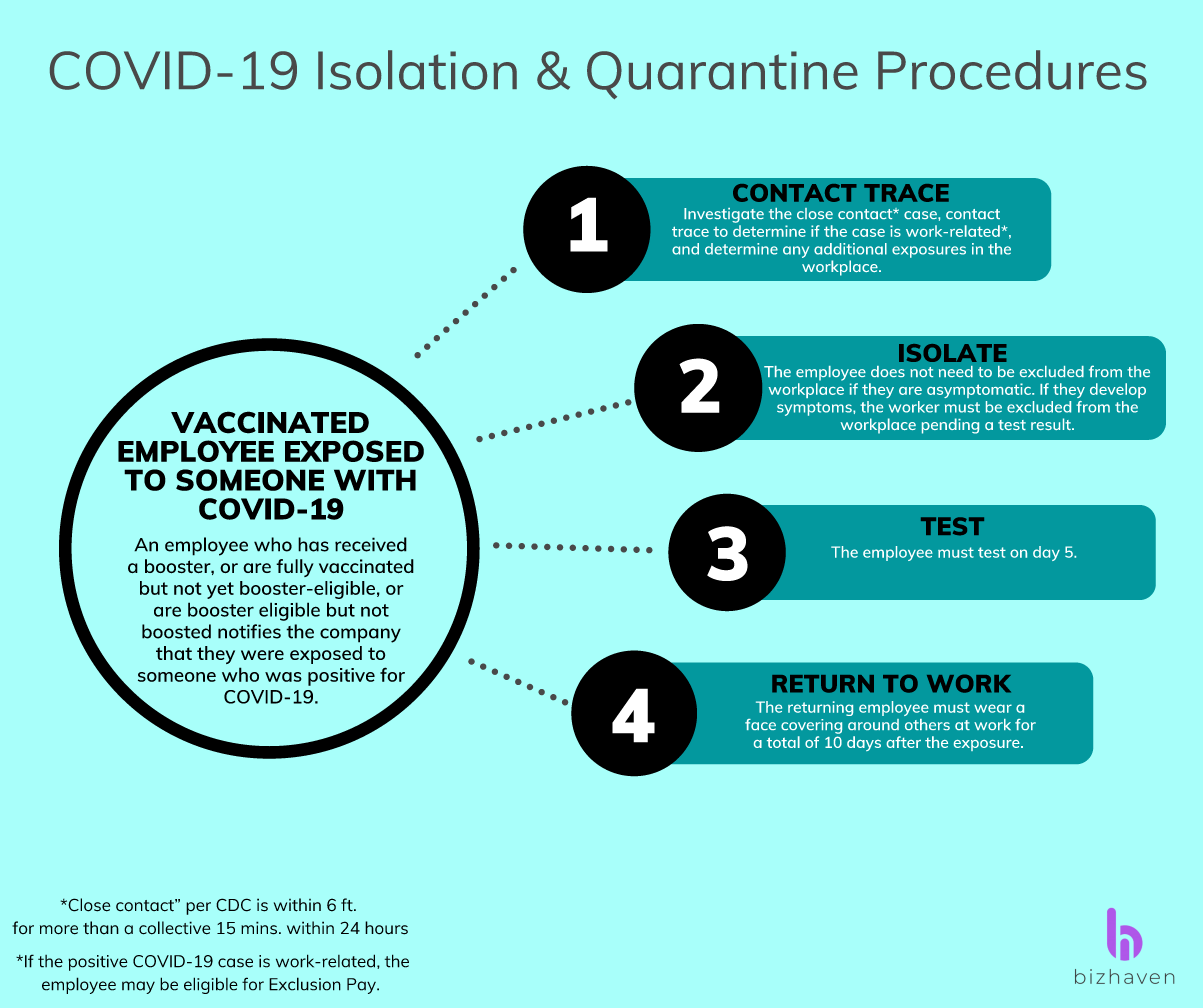 The image size is (1203, 1008). Describe the element at coordinates (313, 544) in the screenshot. I see `has` at that location.
